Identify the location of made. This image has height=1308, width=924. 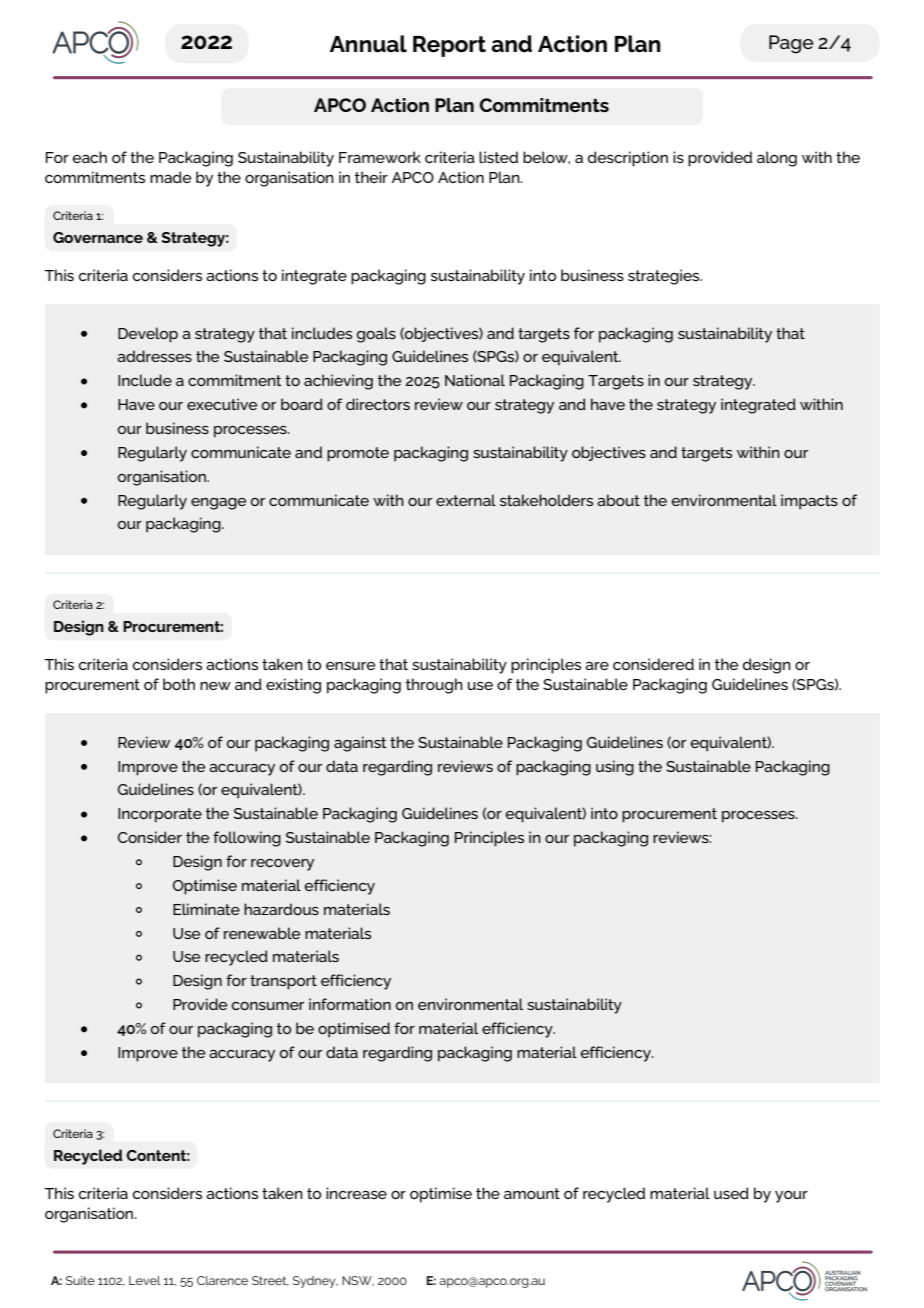
(170, 177).
